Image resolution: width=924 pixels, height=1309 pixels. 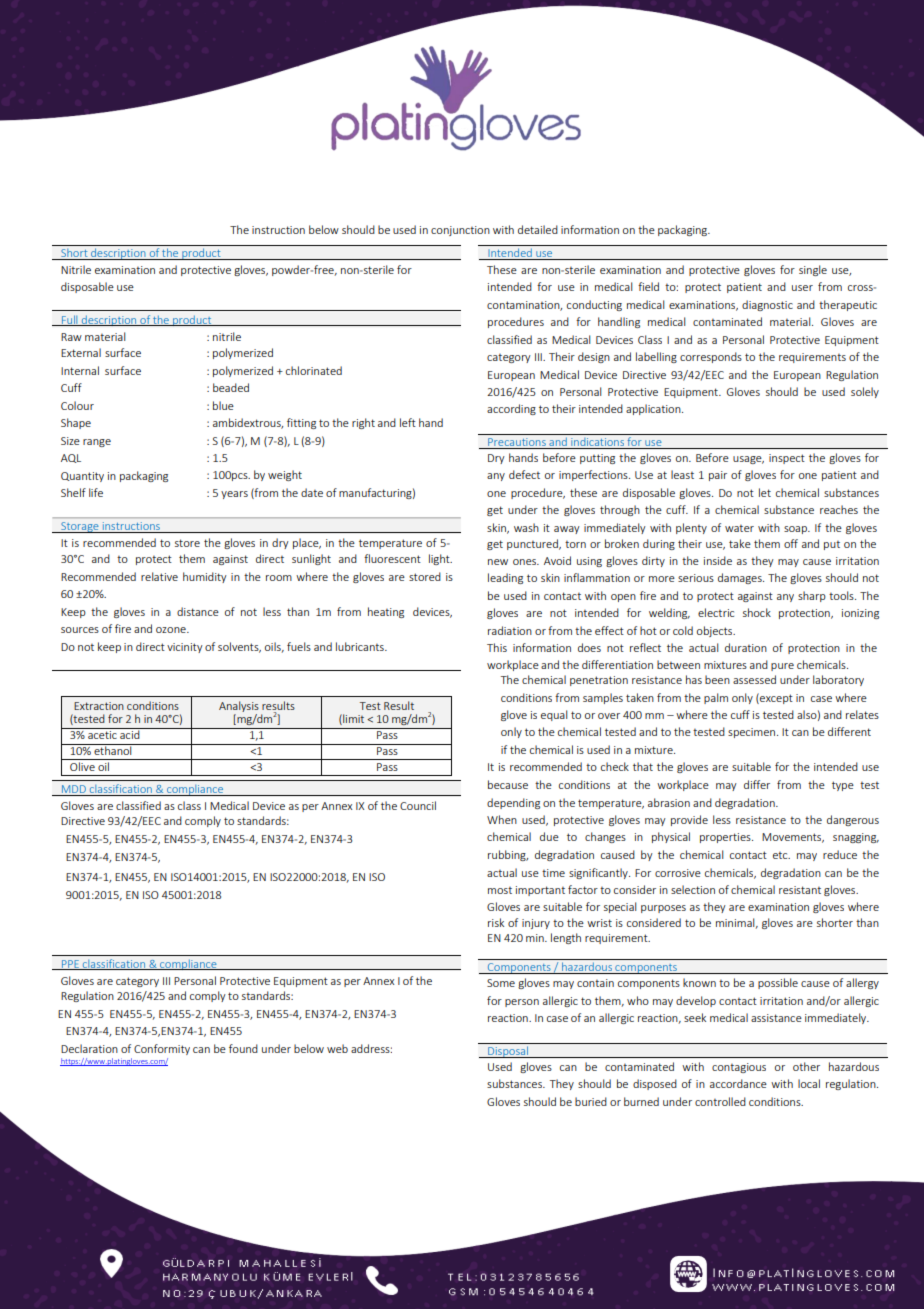 I want to click on Disposal, so click(x=508, y=1052).
